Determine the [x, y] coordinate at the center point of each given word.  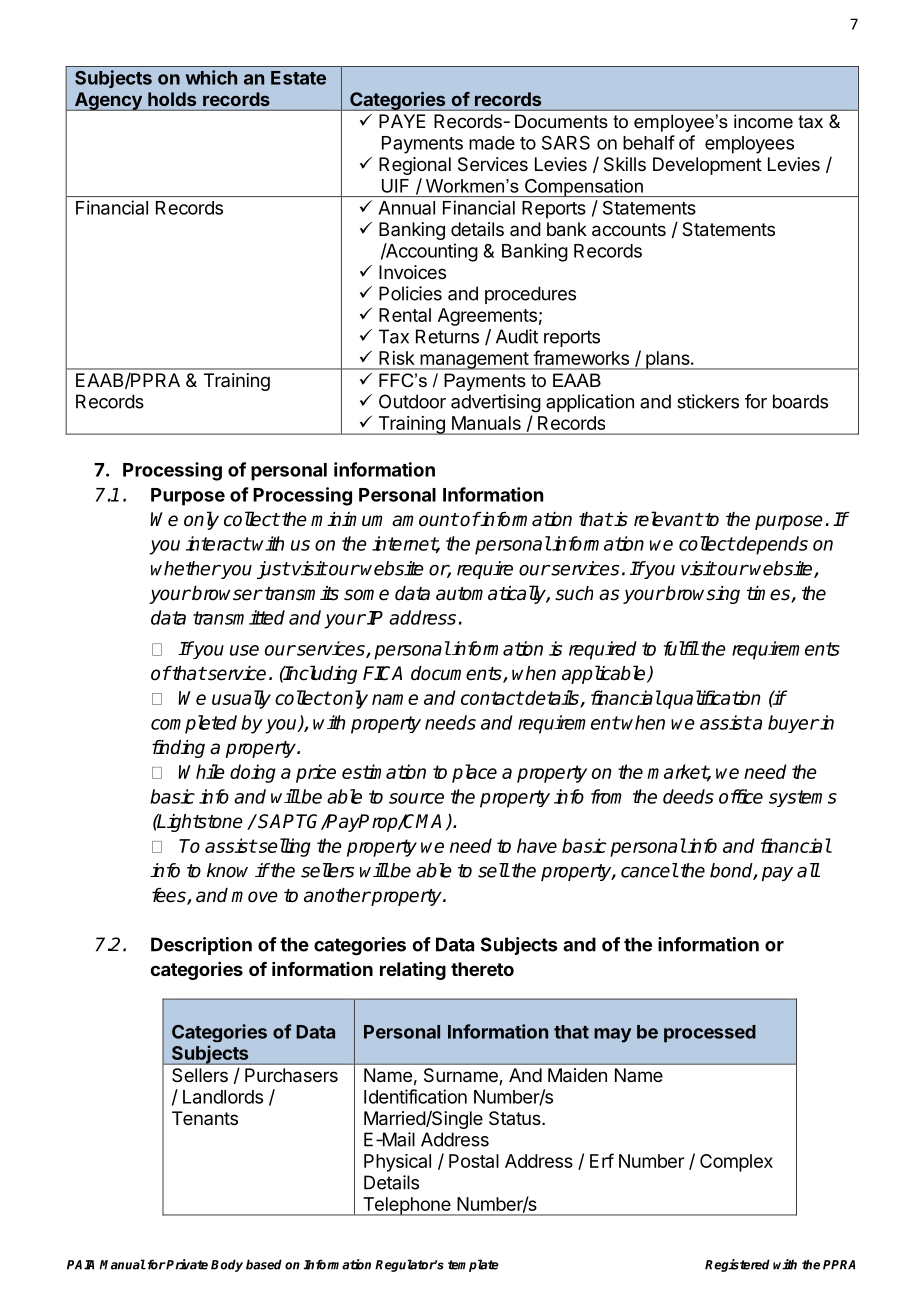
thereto [482, 969]
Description [201, 946]
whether [186, 568]
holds [172, 99]
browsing [702, 595]
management [474, 361]
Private [186, 1264]
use [244, 650]
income [763, 121]
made [492, 143]
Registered [737, 1265]
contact [492, 698]
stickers [708, 401]
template [473, 1265]
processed [710, 1034]
